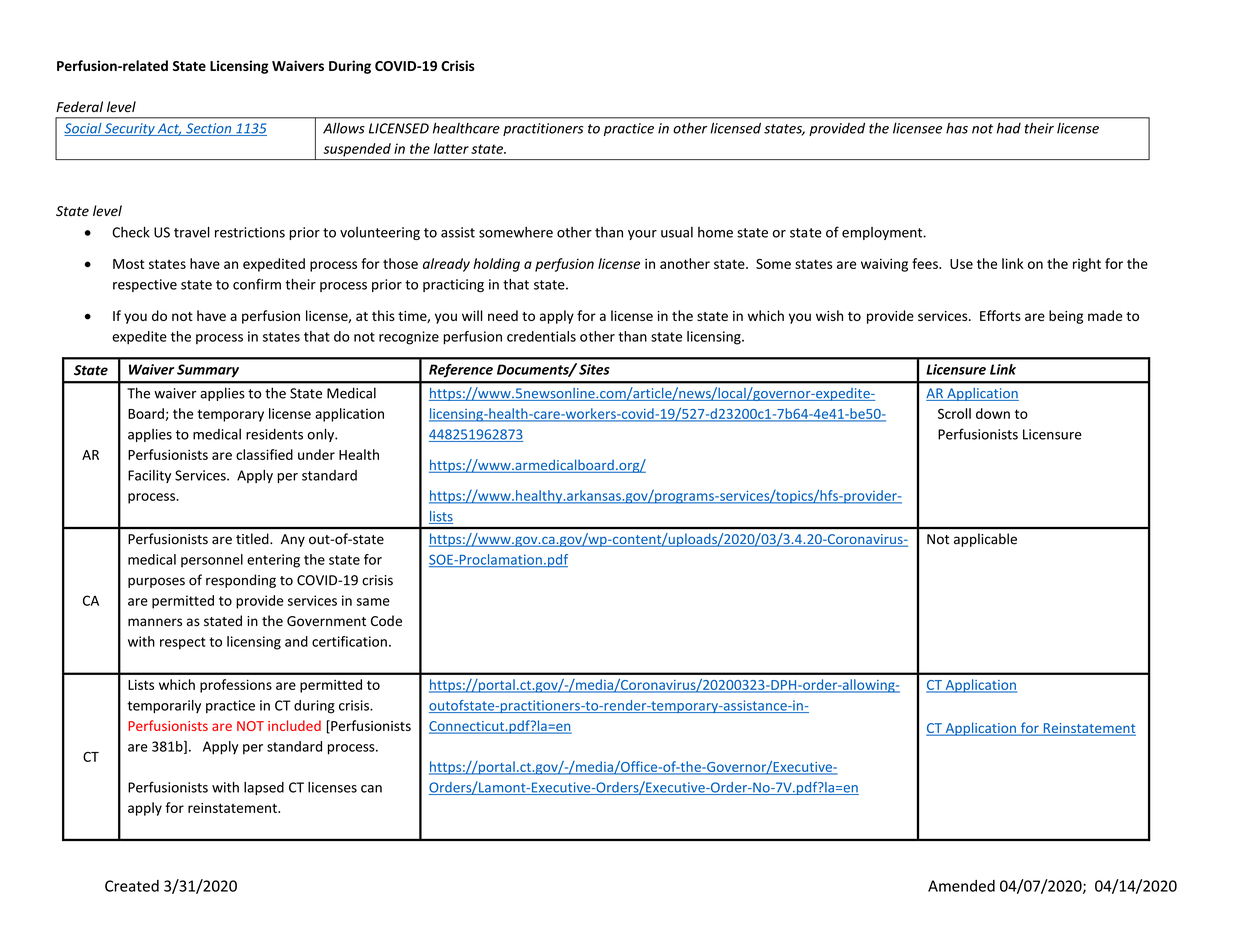 The width and height of the screenshot is (1233, 952). I want to click on Facility, so click(149, 476).
